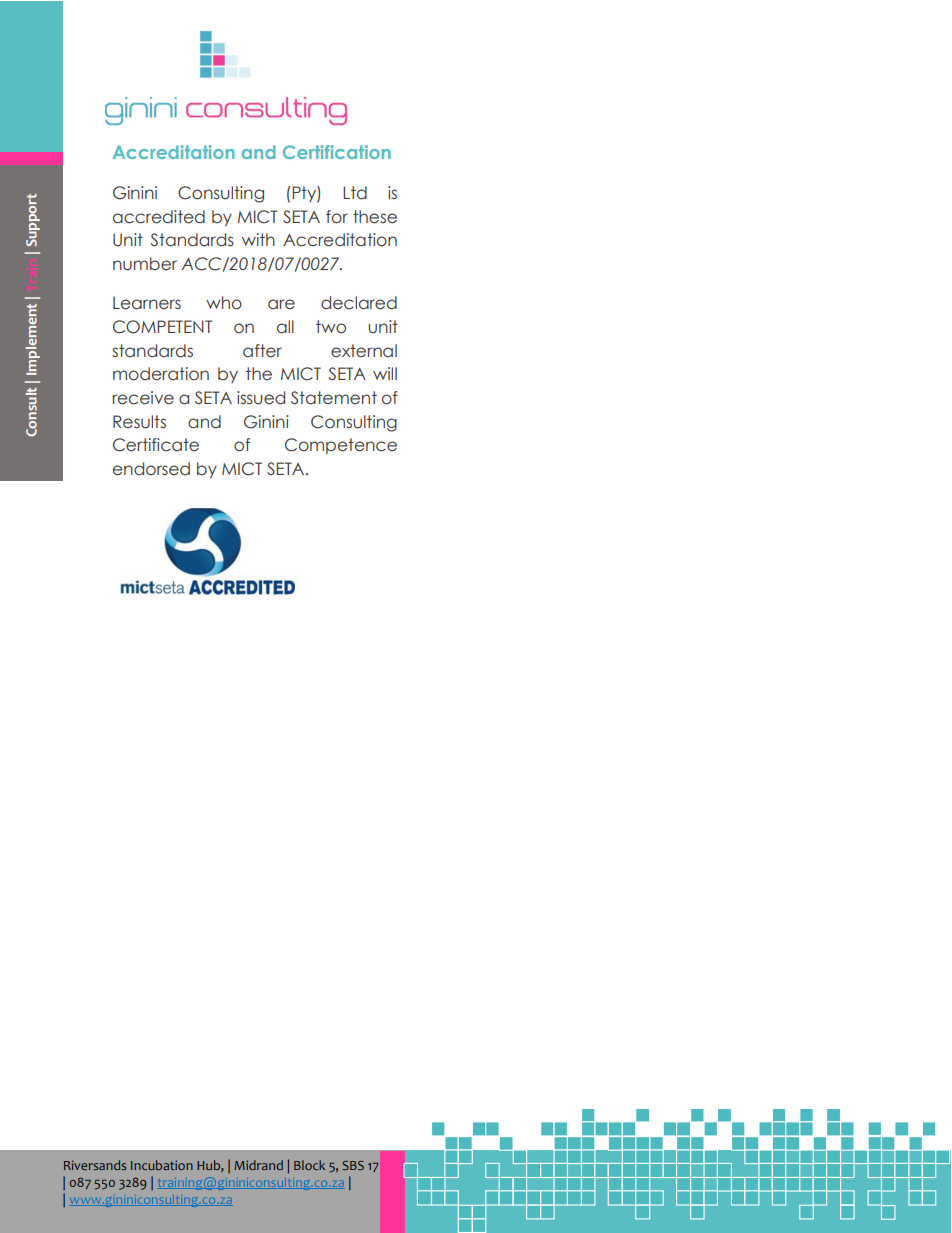 This screenshot has height=1233, width=952. I want to click on endorsed, so click(151, 469).
